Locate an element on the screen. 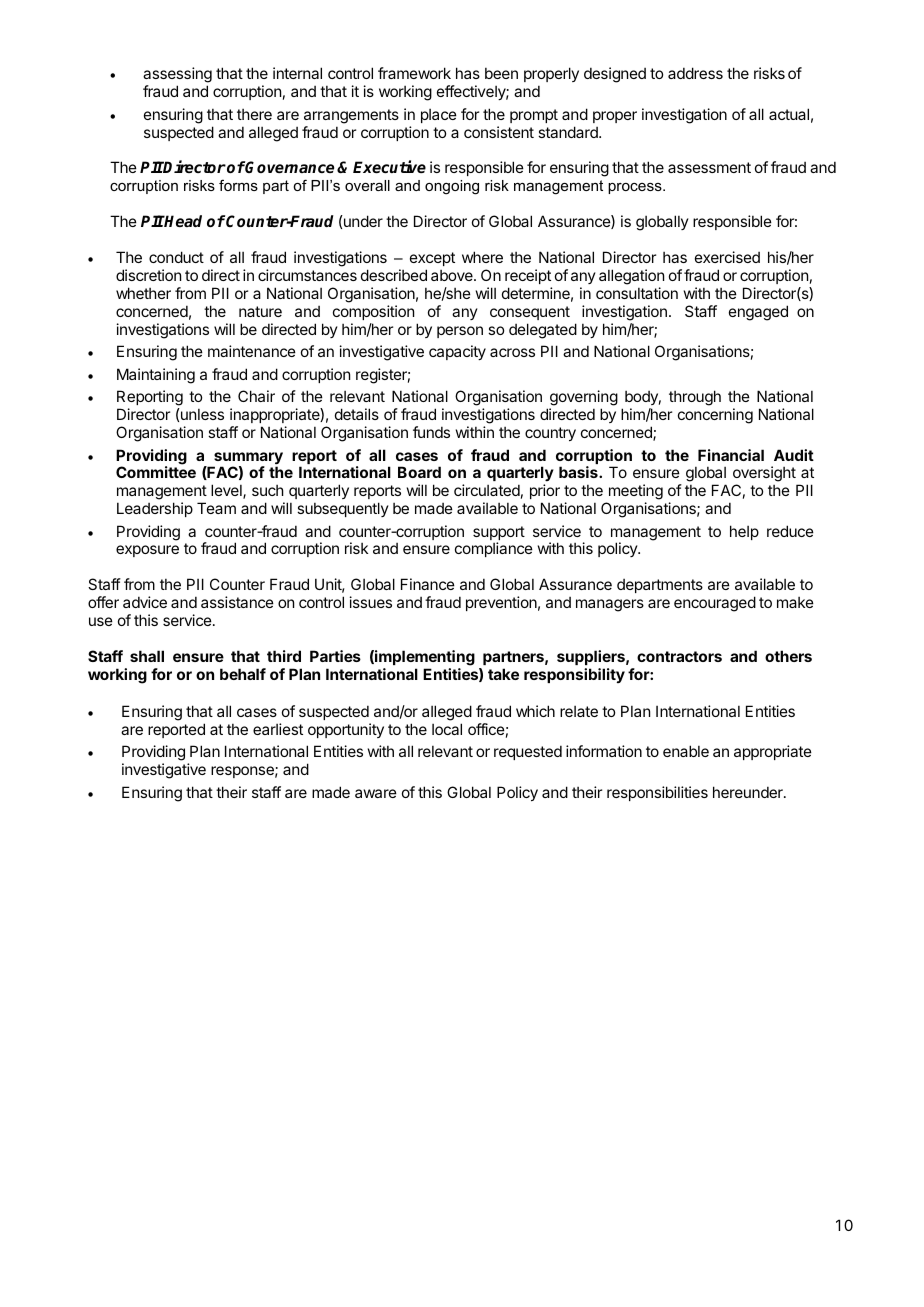 This screenshot has height=1307, width=924. address is located at coordinates (695, 73).
